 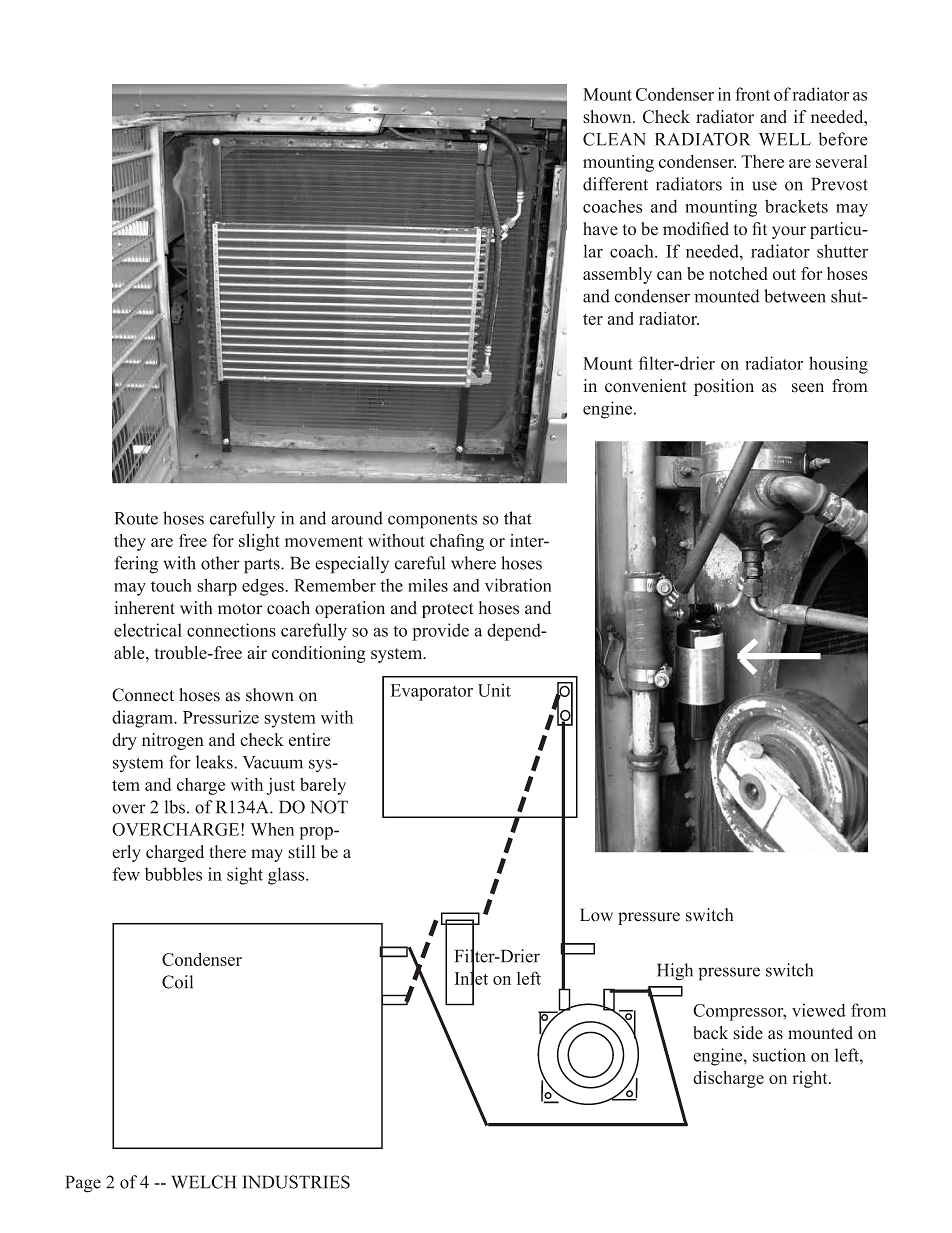 I want to click on right, so click(x=811, y=1079).
